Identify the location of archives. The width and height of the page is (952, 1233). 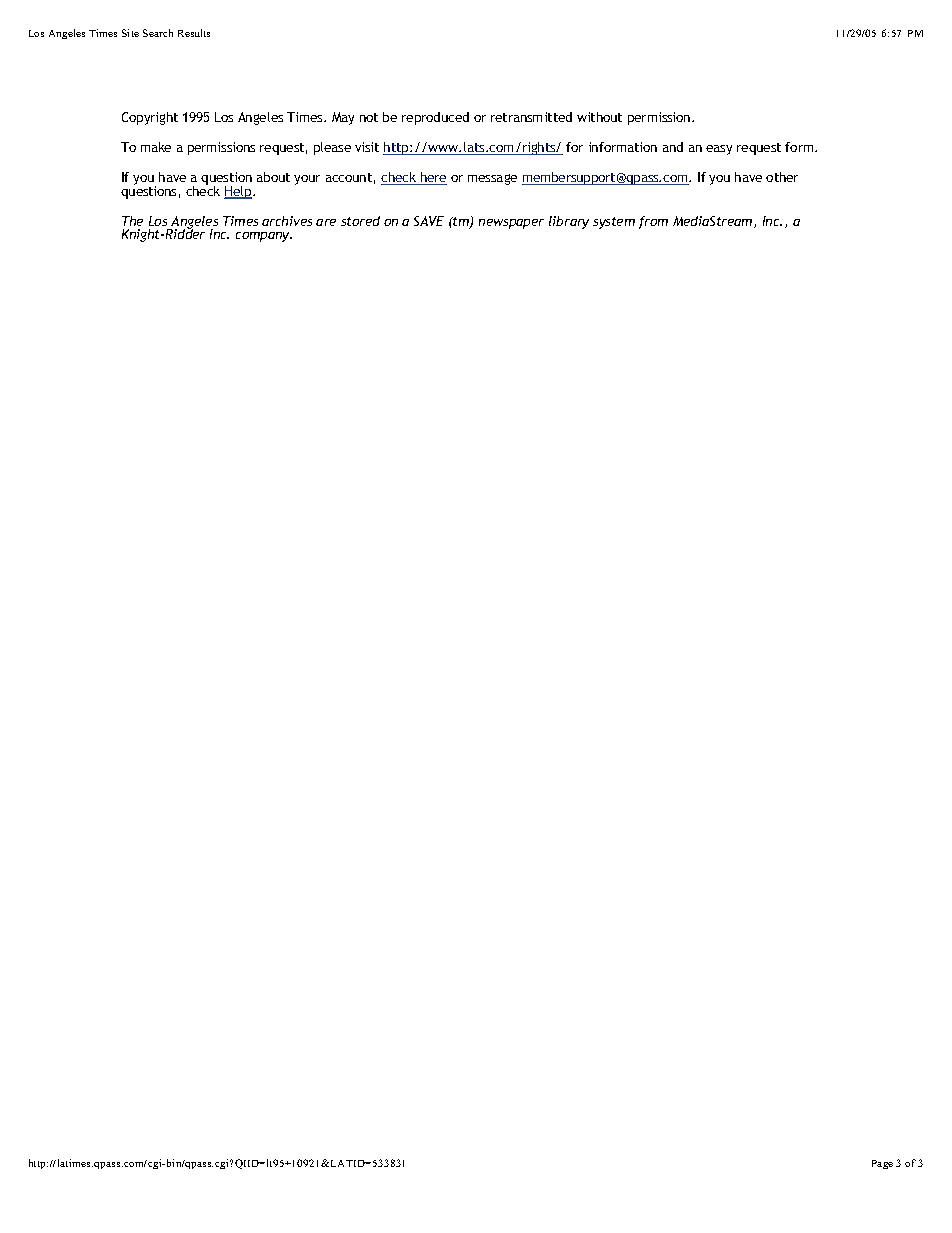
(287, 221).
